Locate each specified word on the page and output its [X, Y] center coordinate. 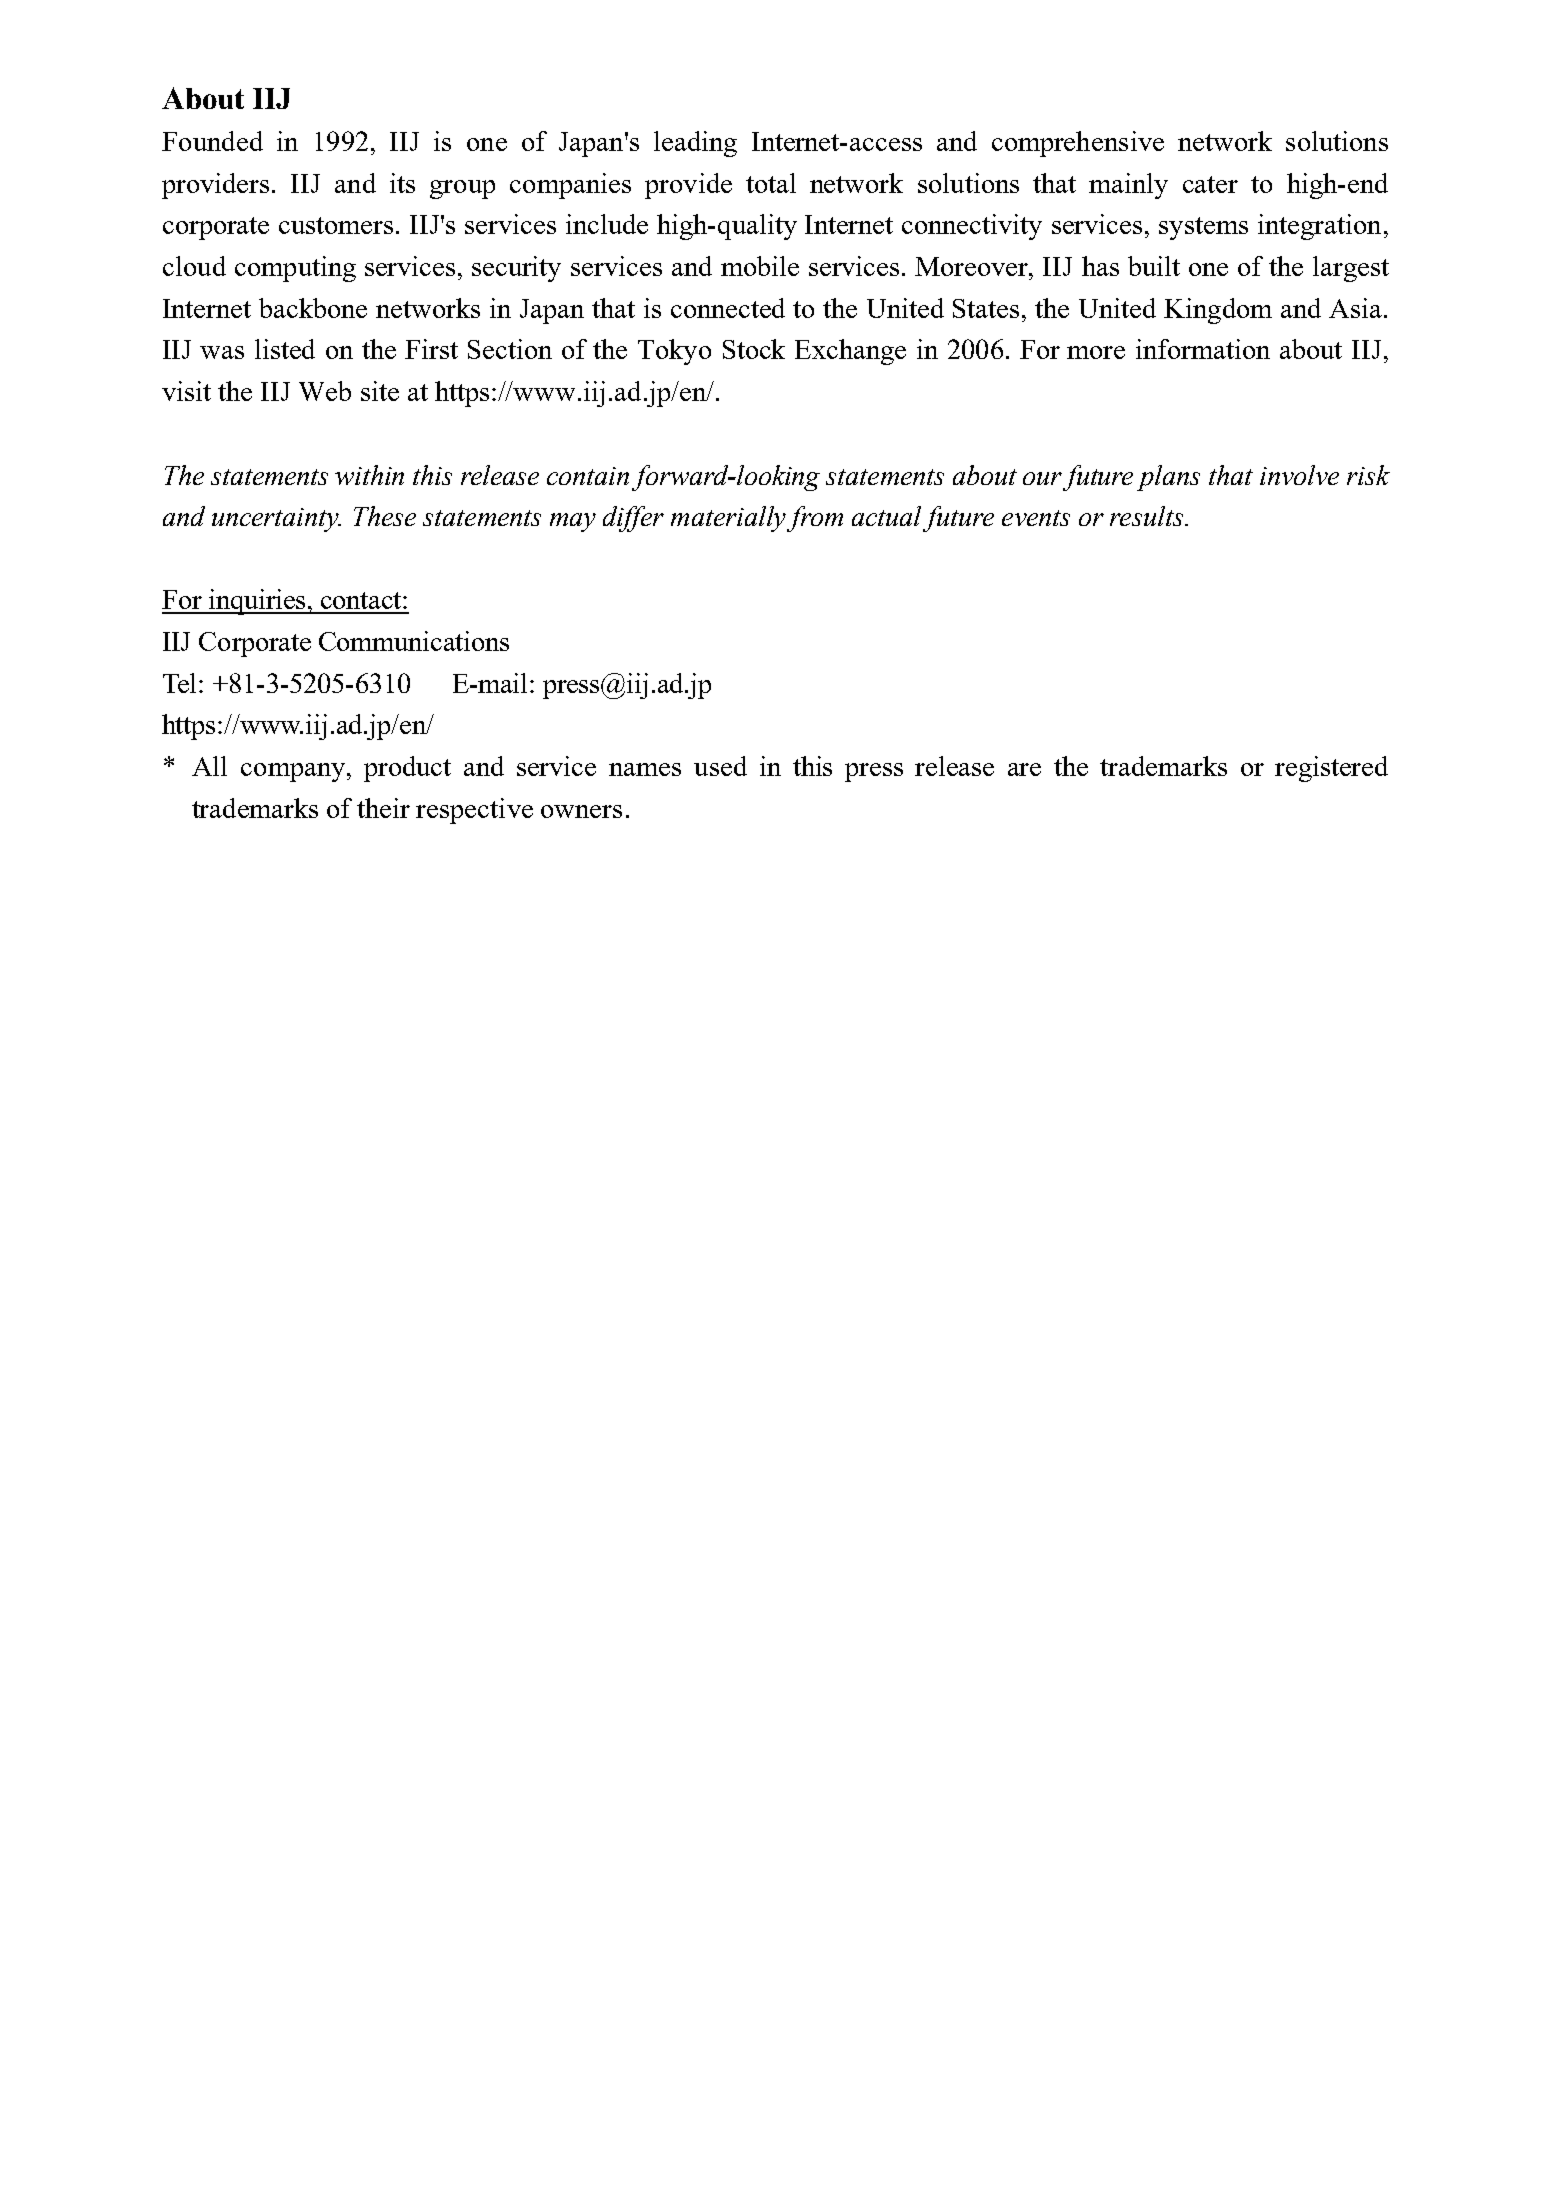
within [369, 475]
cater [1210, 184]
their [383, 808]
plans [1168, 478]
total [771, 183]
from [815, 519]
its [402, 183]
